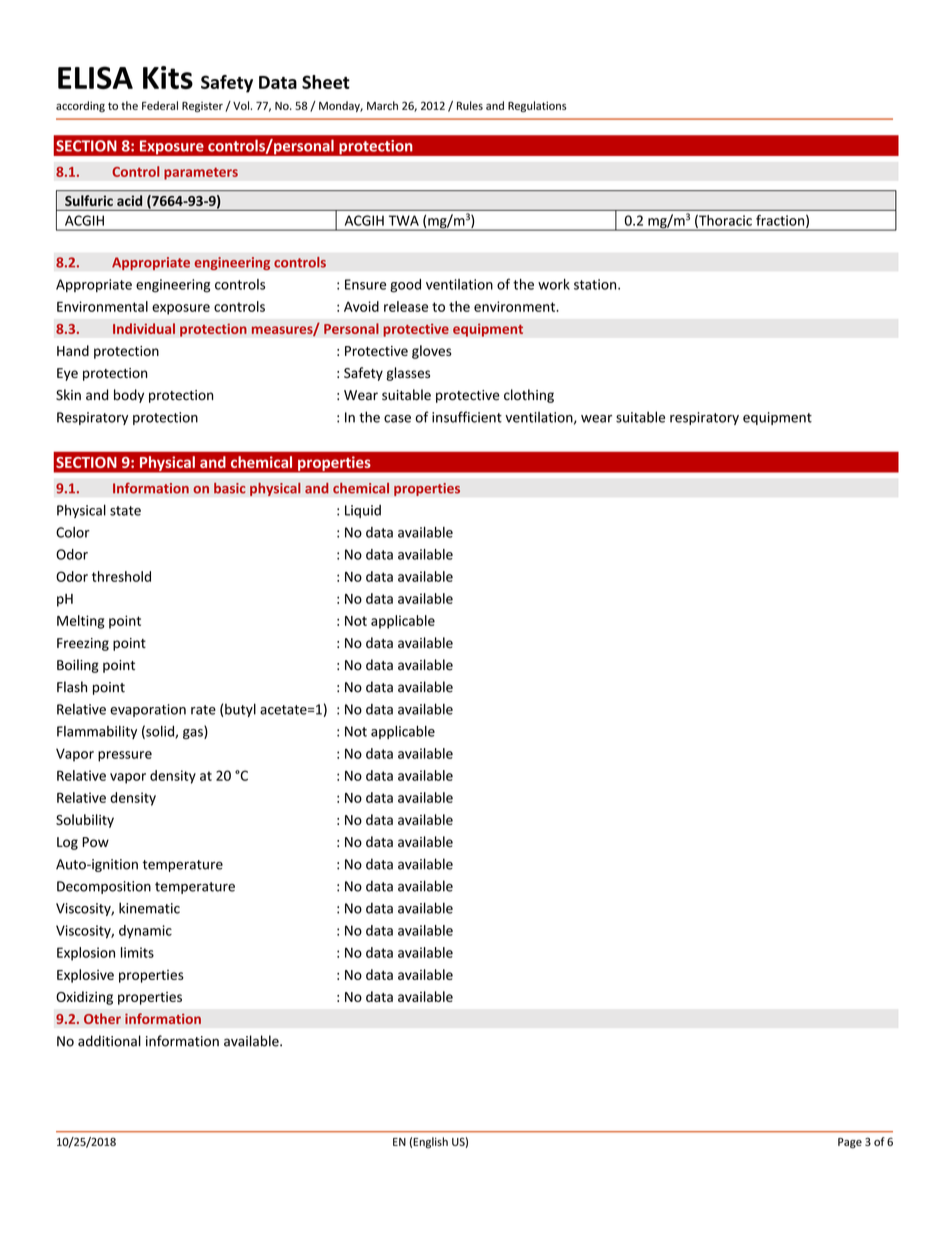  Describe the element at coordinates (432, 352) in the screenshot. I see `gloves` at that location.
